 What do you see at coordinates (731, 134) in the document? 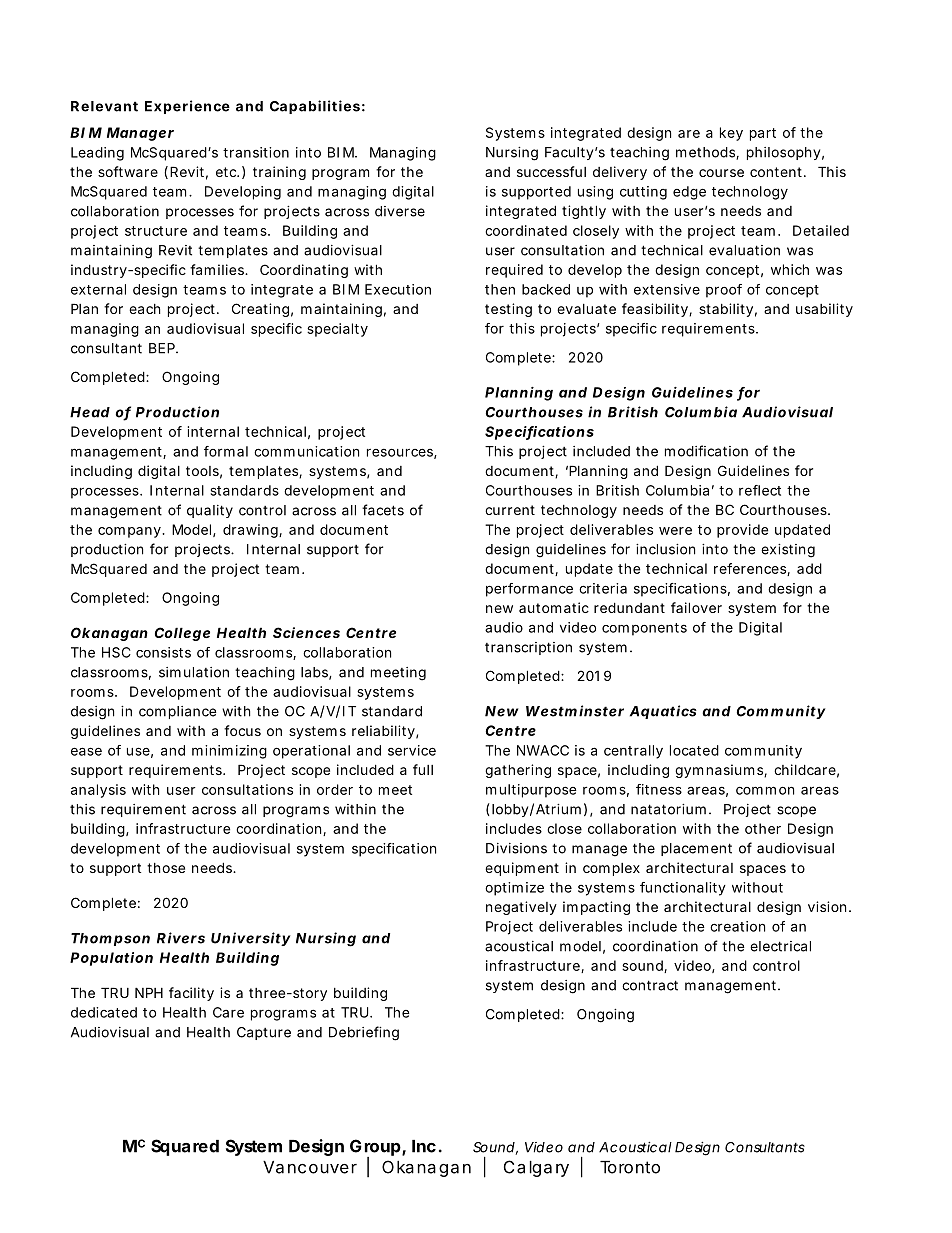
I see `key` at bounding box center [731, 134].
